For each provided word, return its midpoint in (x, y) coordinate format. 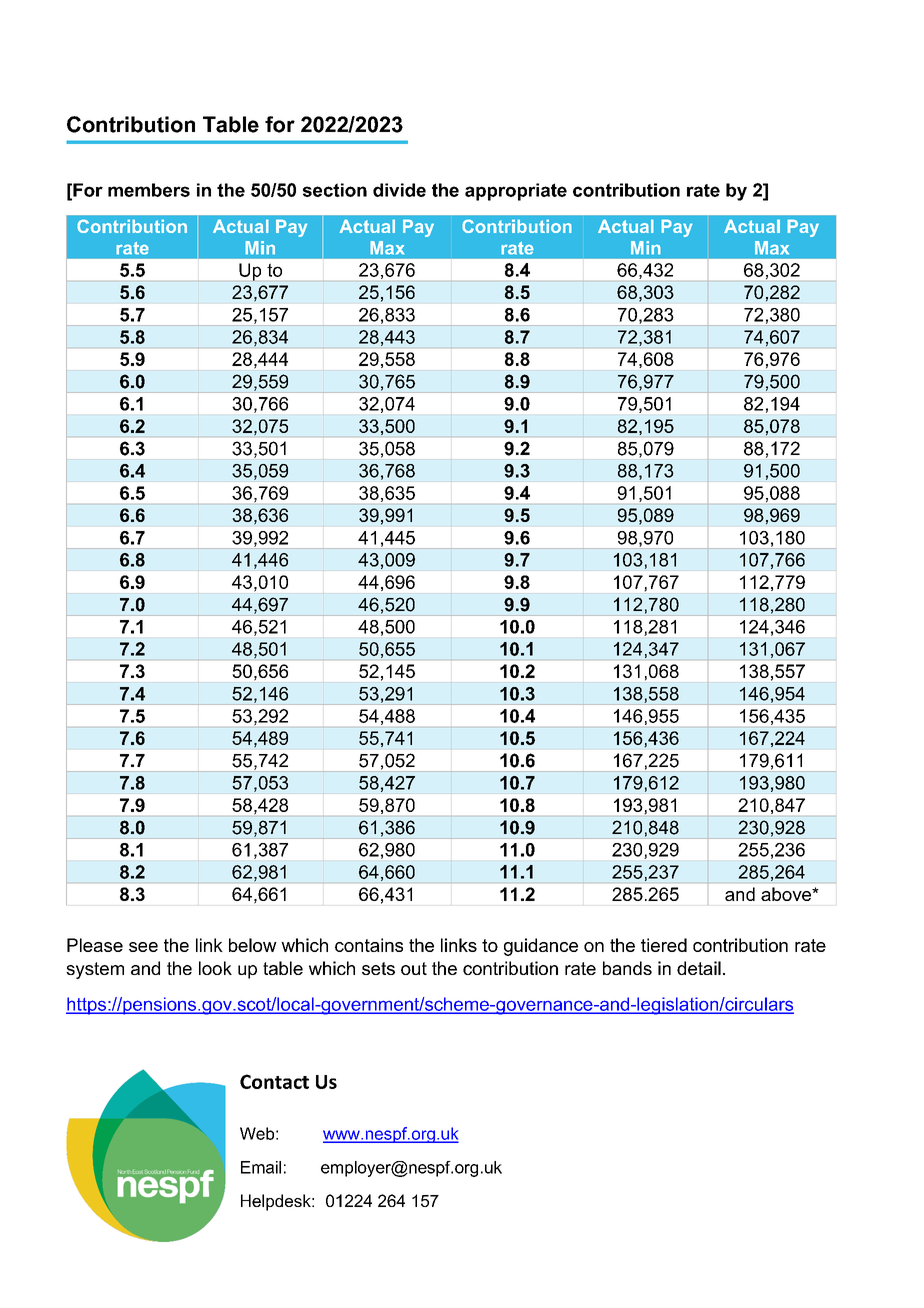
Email (261, 1167)
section (335, 190)
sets (378, 968)
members (149, 190)
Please (95, 945)
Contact (274, 1081)
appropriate (516, 192)
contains (369, 945)
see (143, 947)
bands (627, 968)
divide (399, 190)
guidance (541, 947)
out (414, 968)
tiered (664, 945)
